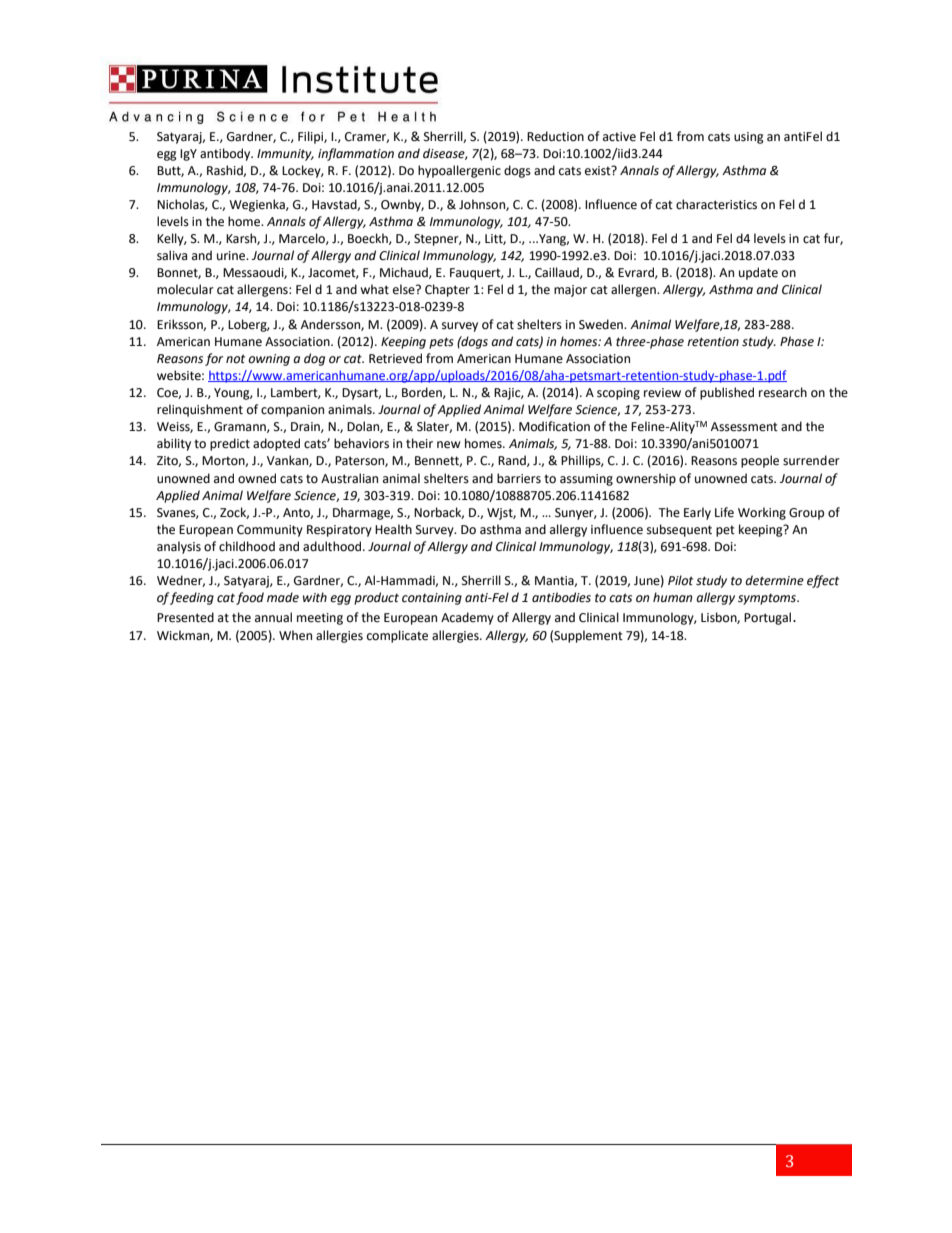 This screenshot has height=1233, width=952. I want to click on annual, so click(273, 617).
